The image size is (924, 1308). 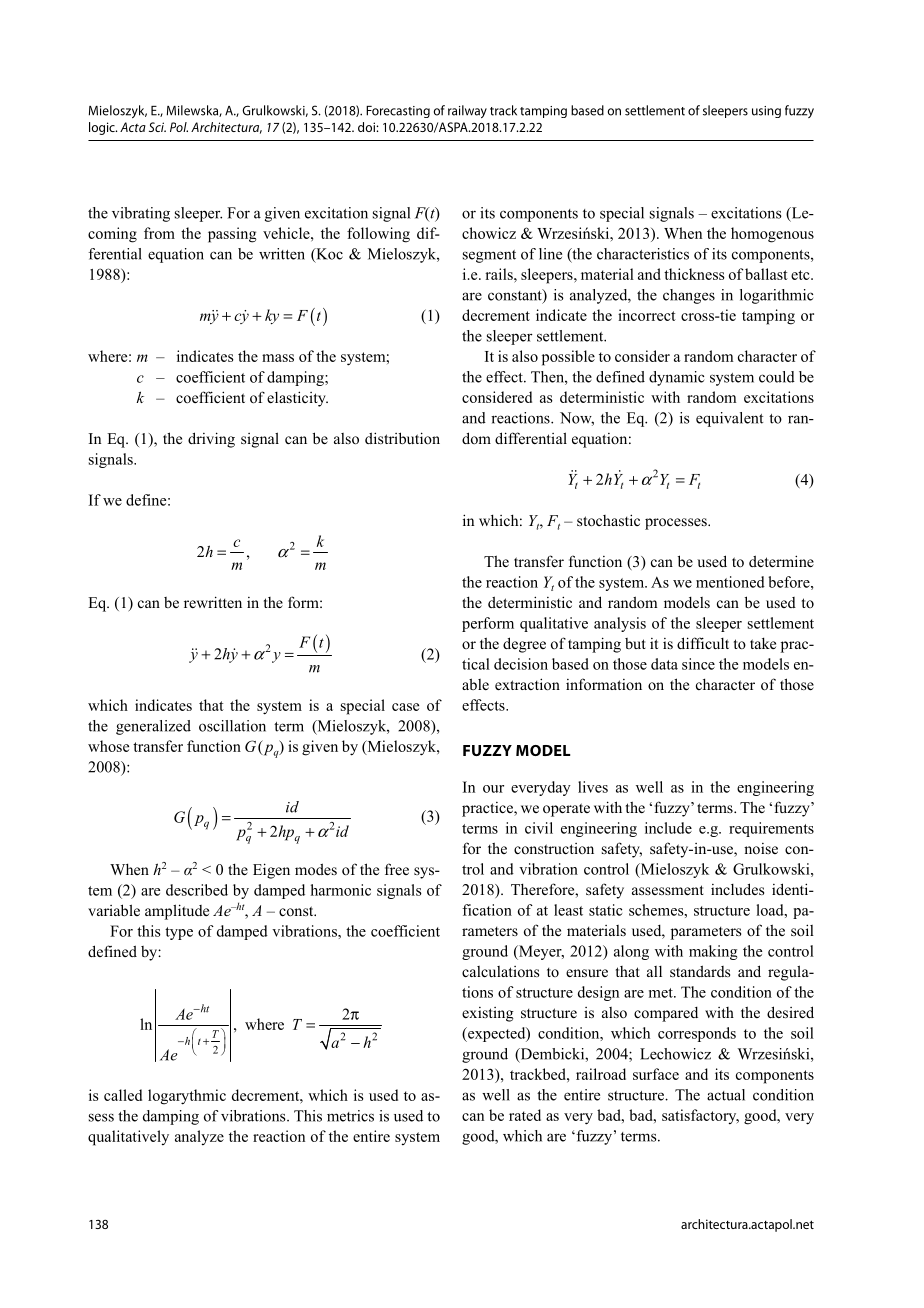 What do you see at coordinates (467, 111) in the screenshot?
I see `railway` at bounding box center [467, 111].
